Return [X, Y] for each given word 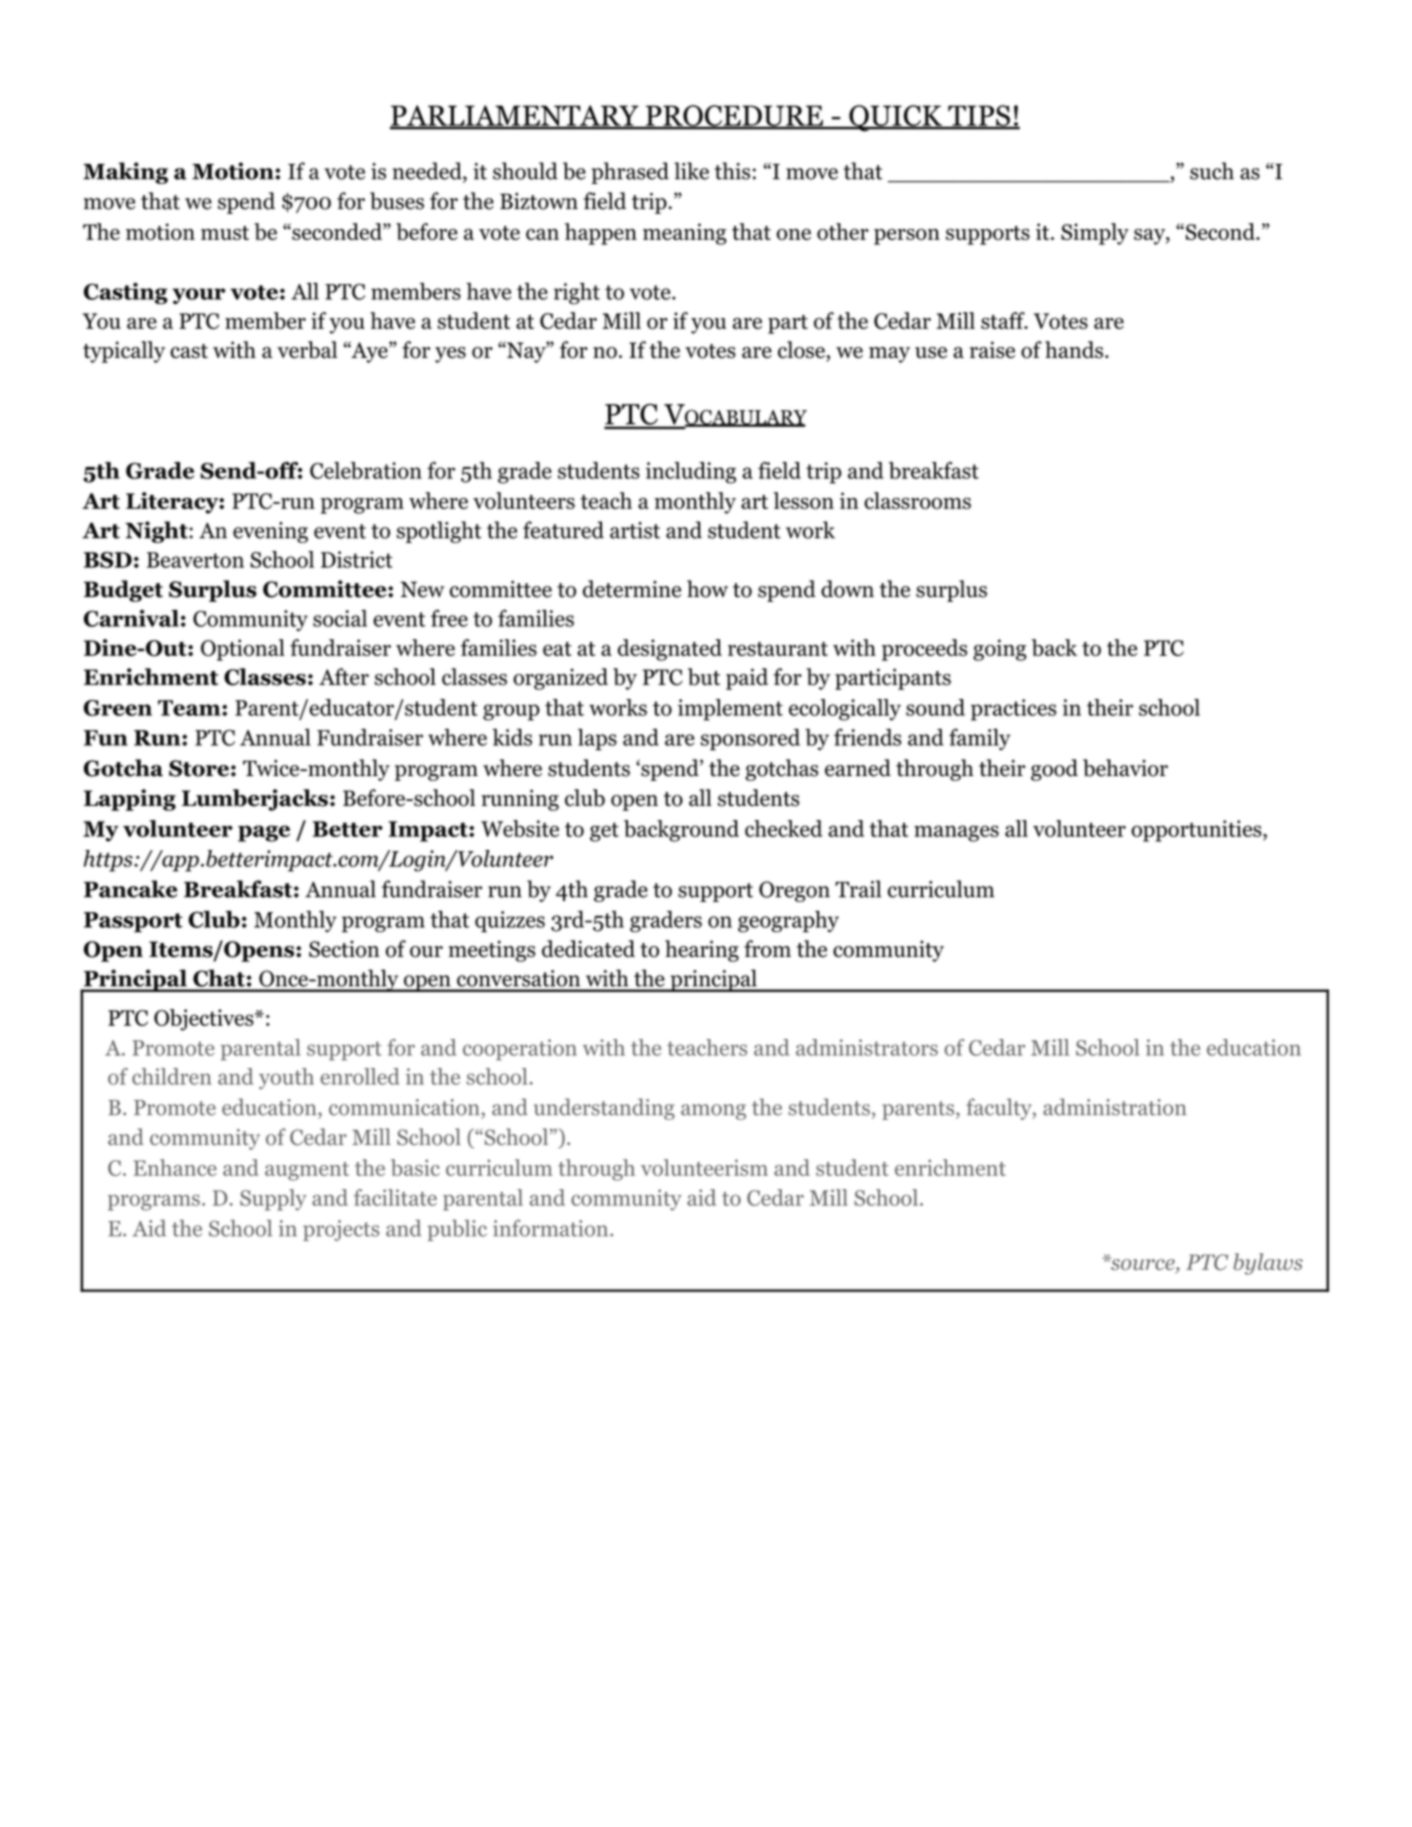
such [1212, 171]
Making [125, 173]
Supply [273, 1200]
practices [1013, 710]
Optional [243, 650]
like [691, 171]
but [704, 677]
